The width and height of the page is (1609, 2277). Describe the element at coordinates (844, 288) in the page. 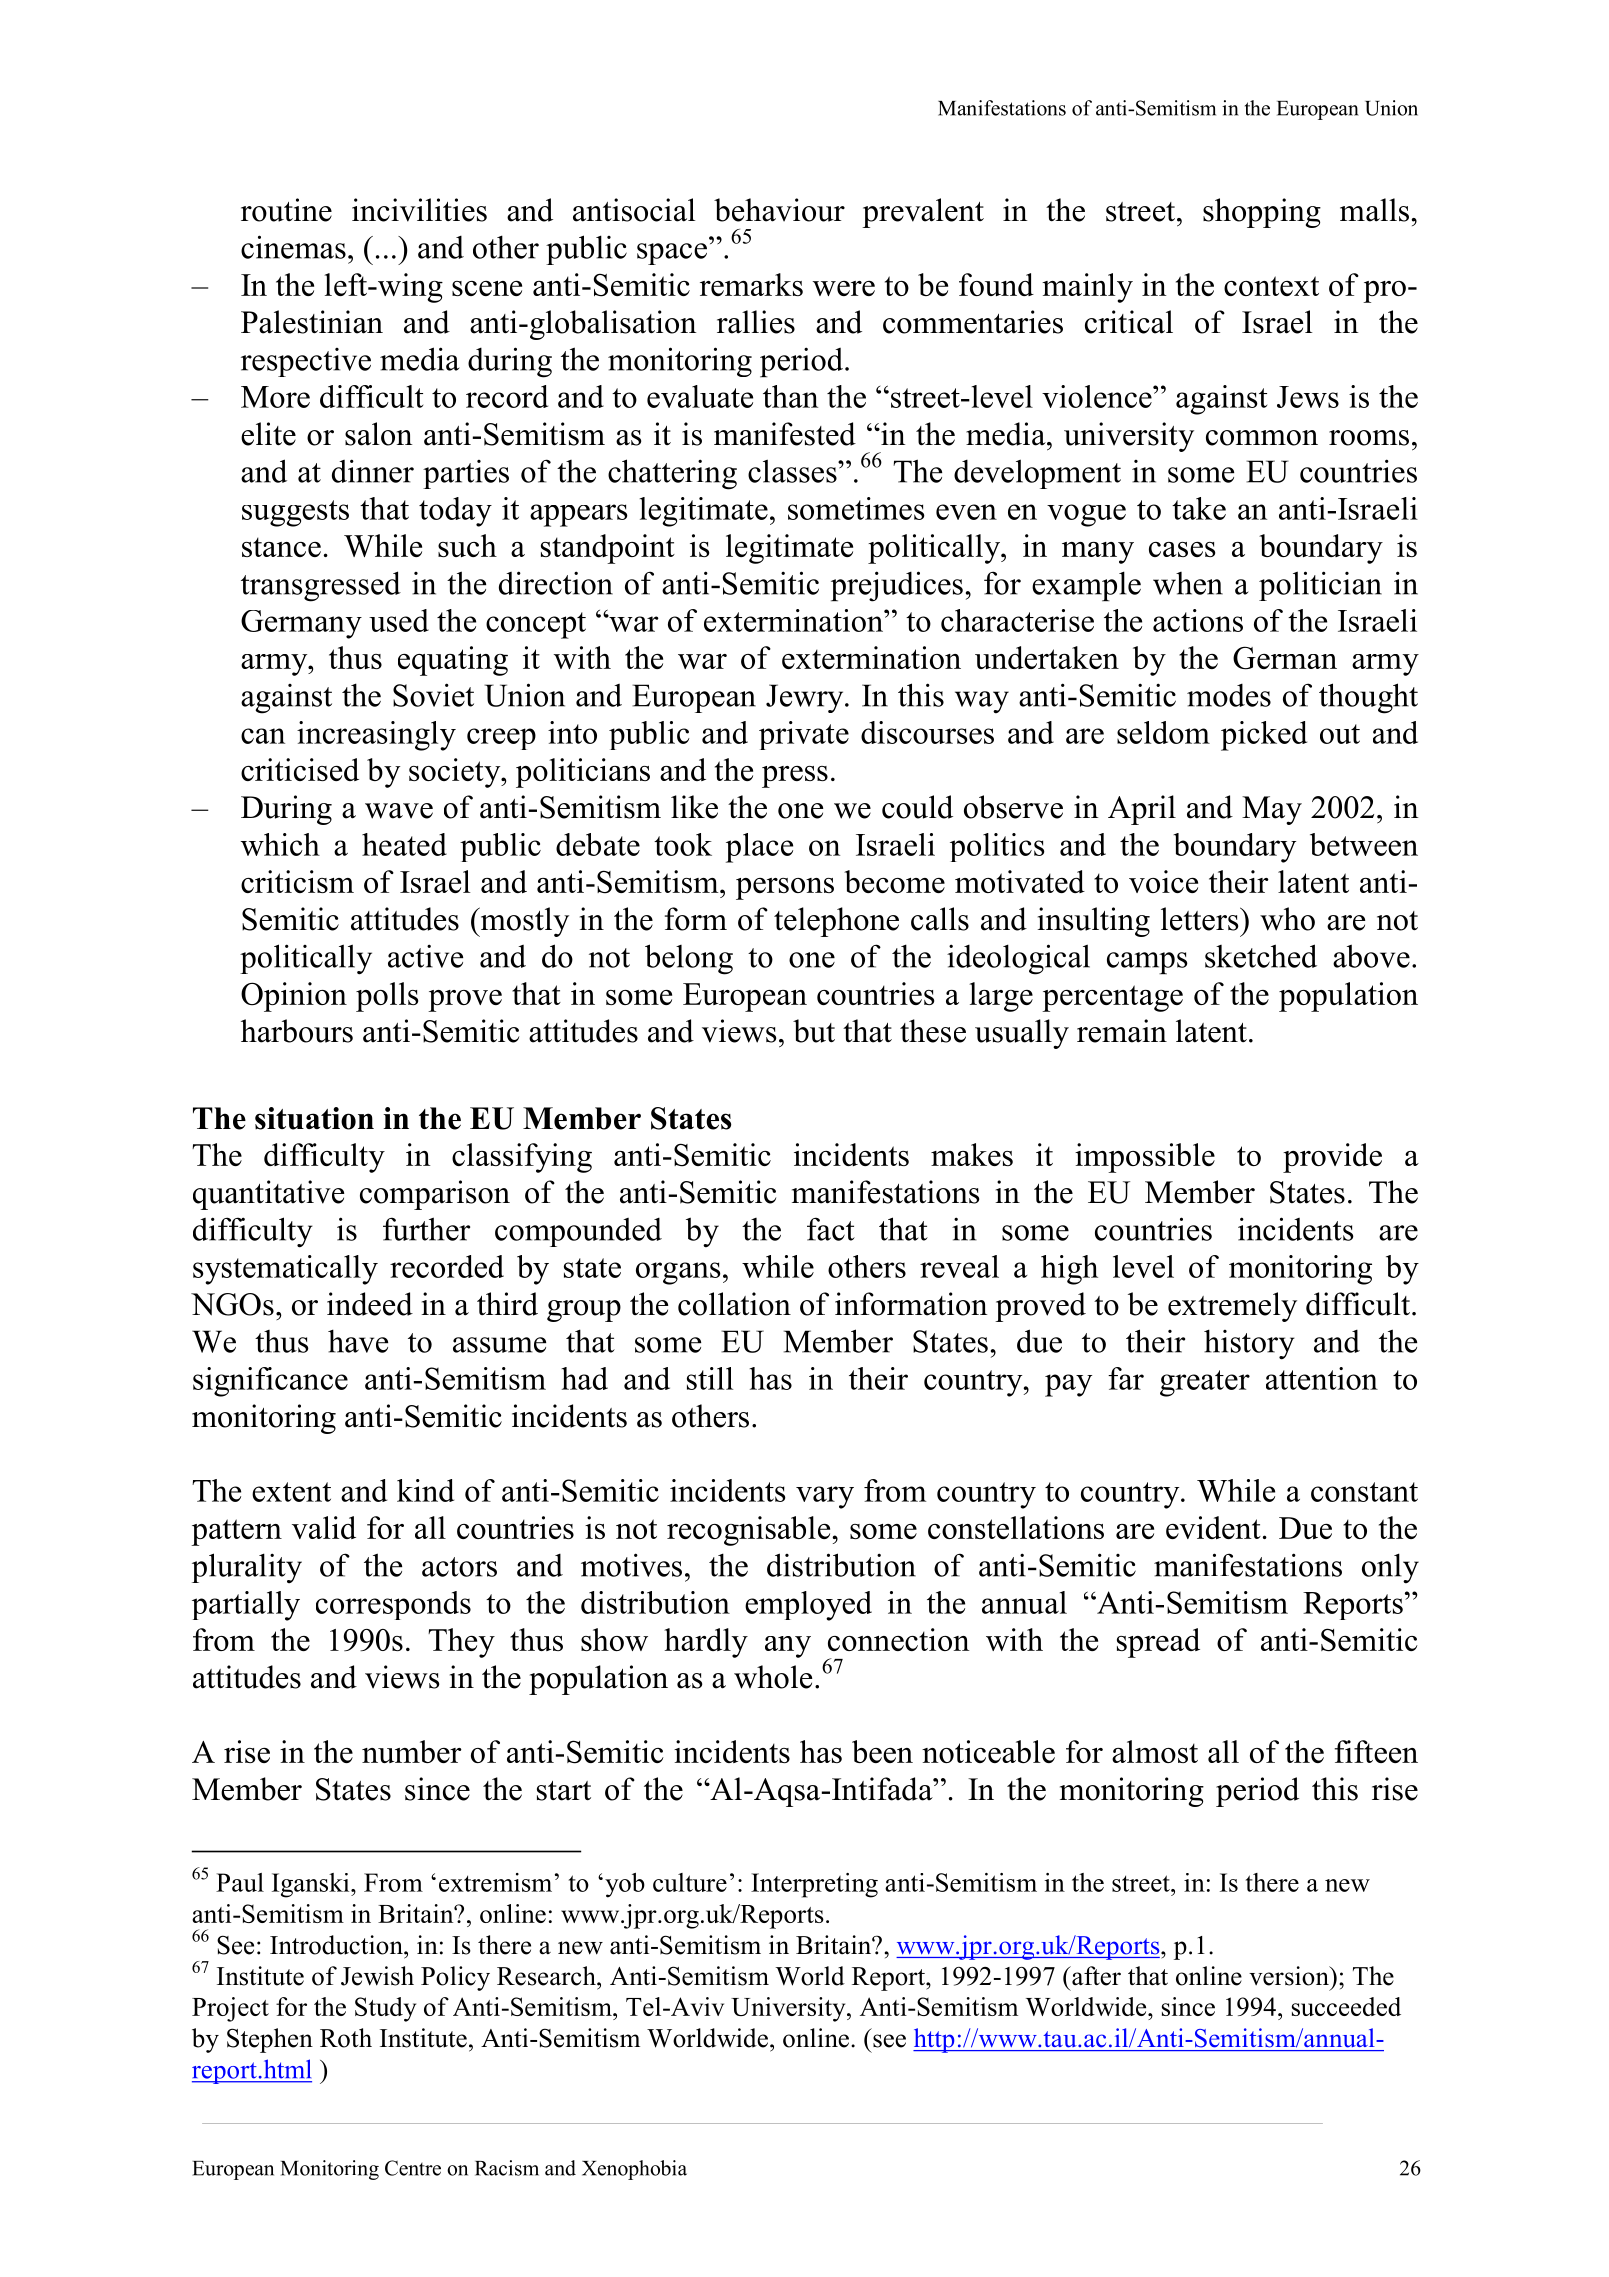

I see `were` at that location.
